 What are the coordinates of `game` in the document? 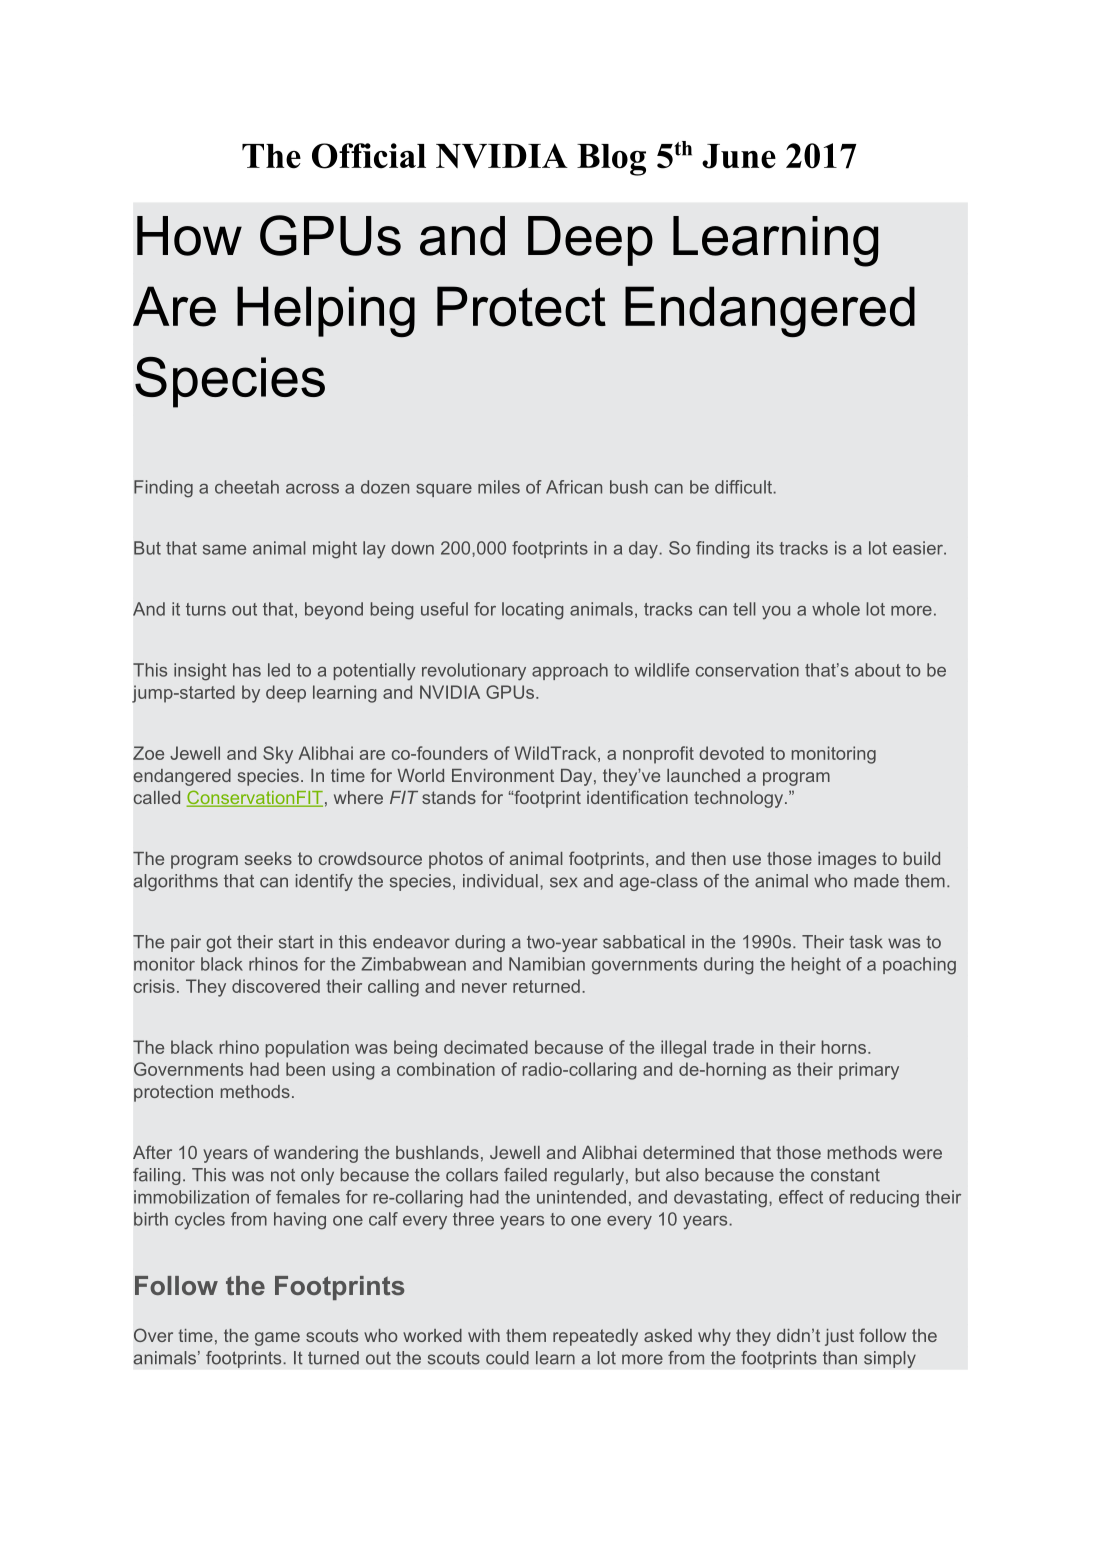 It's located at (277, 1339).
